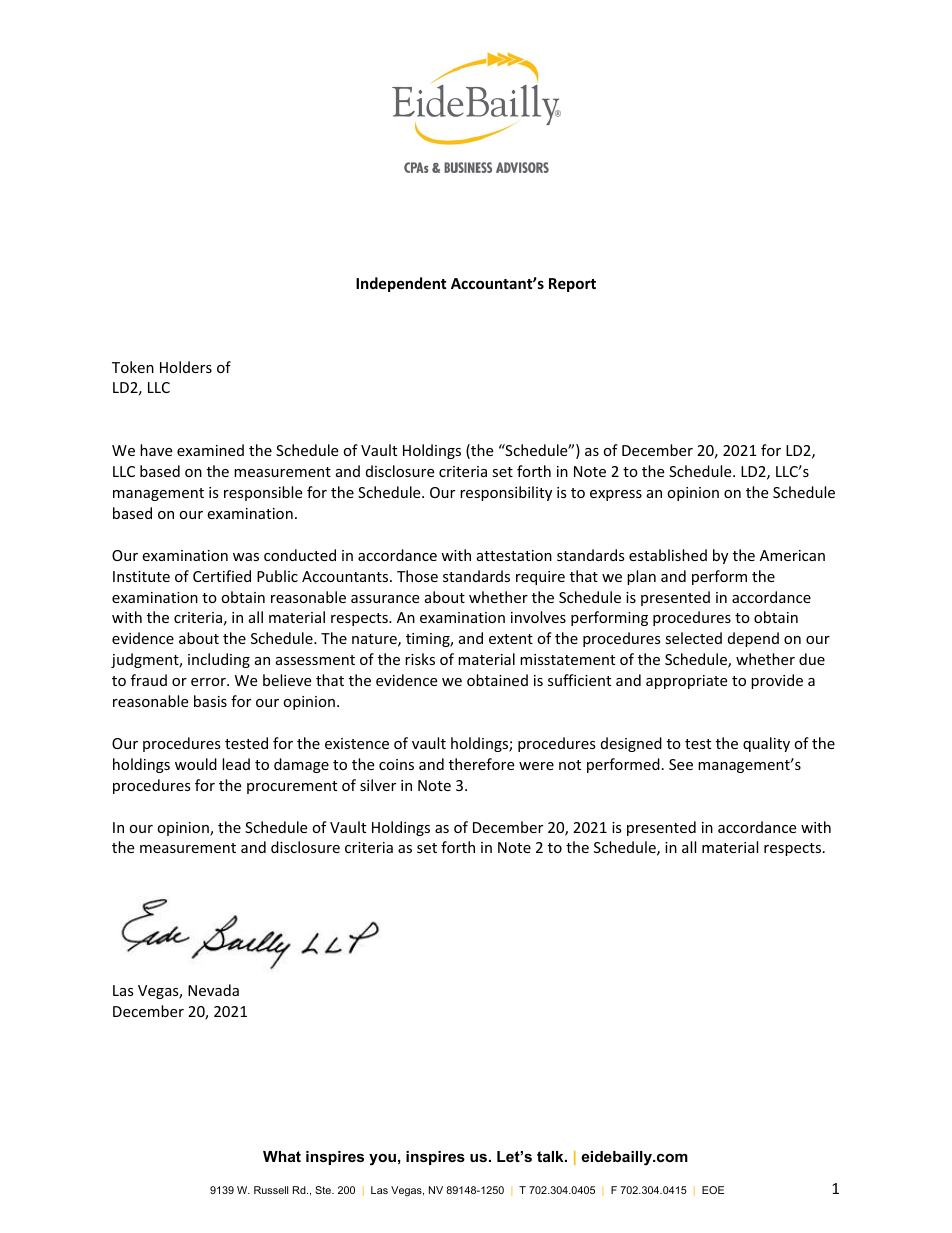  I want to click on therefore, so click(481, 764).
